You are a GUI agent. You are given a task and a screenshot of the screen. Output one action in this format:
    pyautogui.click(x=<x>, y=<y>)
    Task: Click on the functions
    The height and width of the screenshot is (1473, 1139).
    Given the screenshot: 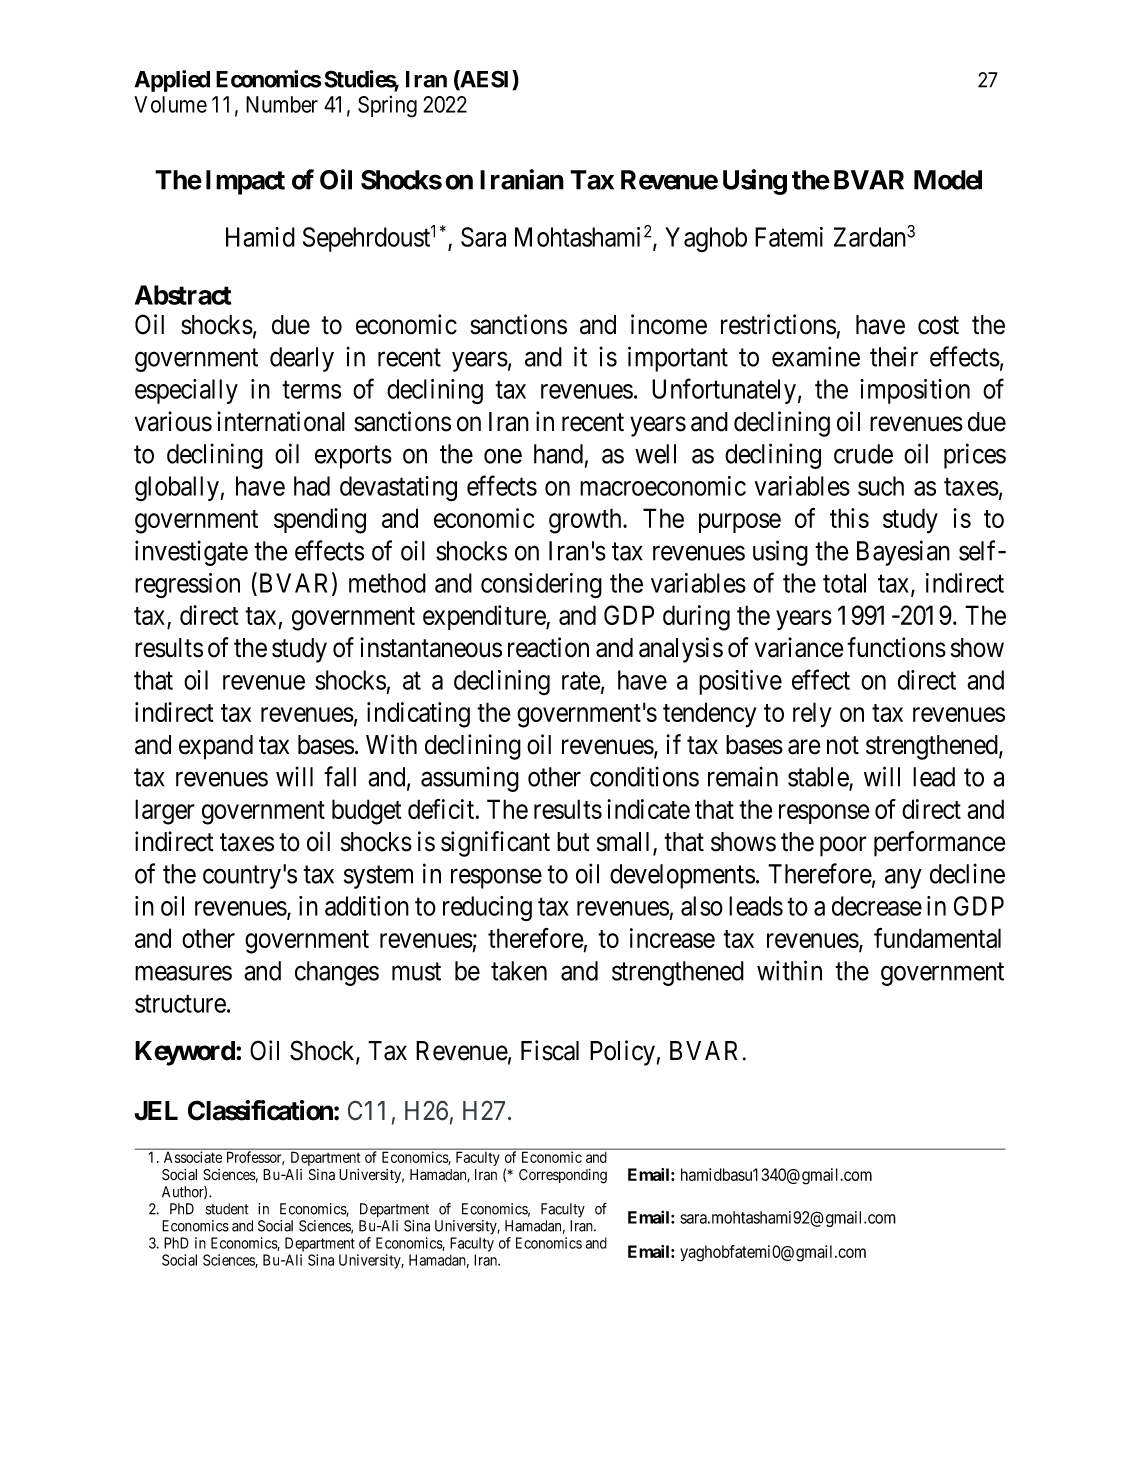 What is the action you would take?
    pyautogui.click(x=896, y=647)
